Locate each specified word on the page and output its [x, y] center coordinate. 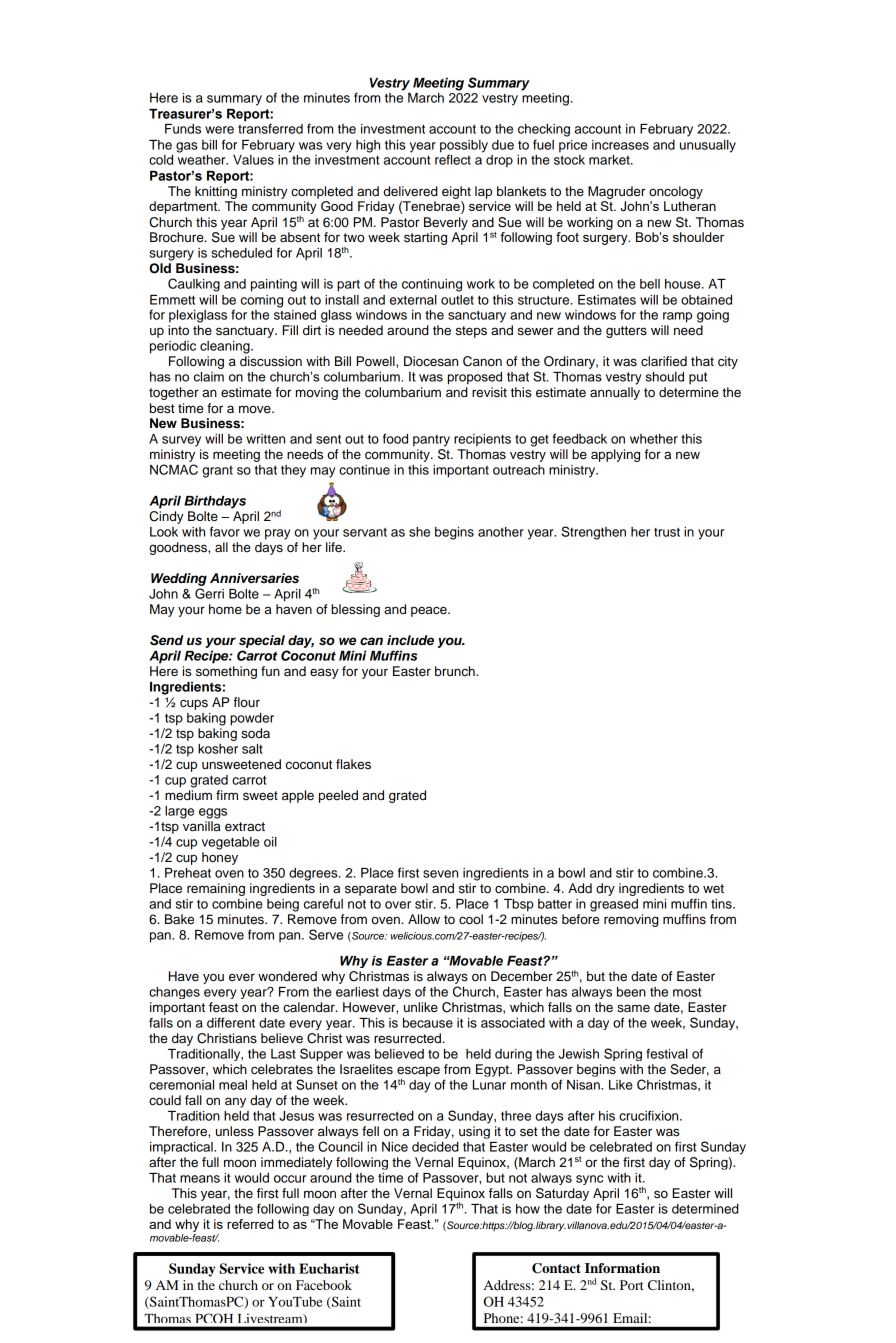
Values [253, 160]
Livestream [271, 1318]
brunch [456, 671]
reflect [453, 158]
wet [713, 889]
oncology [676, 192]
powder [252, 719]
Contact [556, 1268]
